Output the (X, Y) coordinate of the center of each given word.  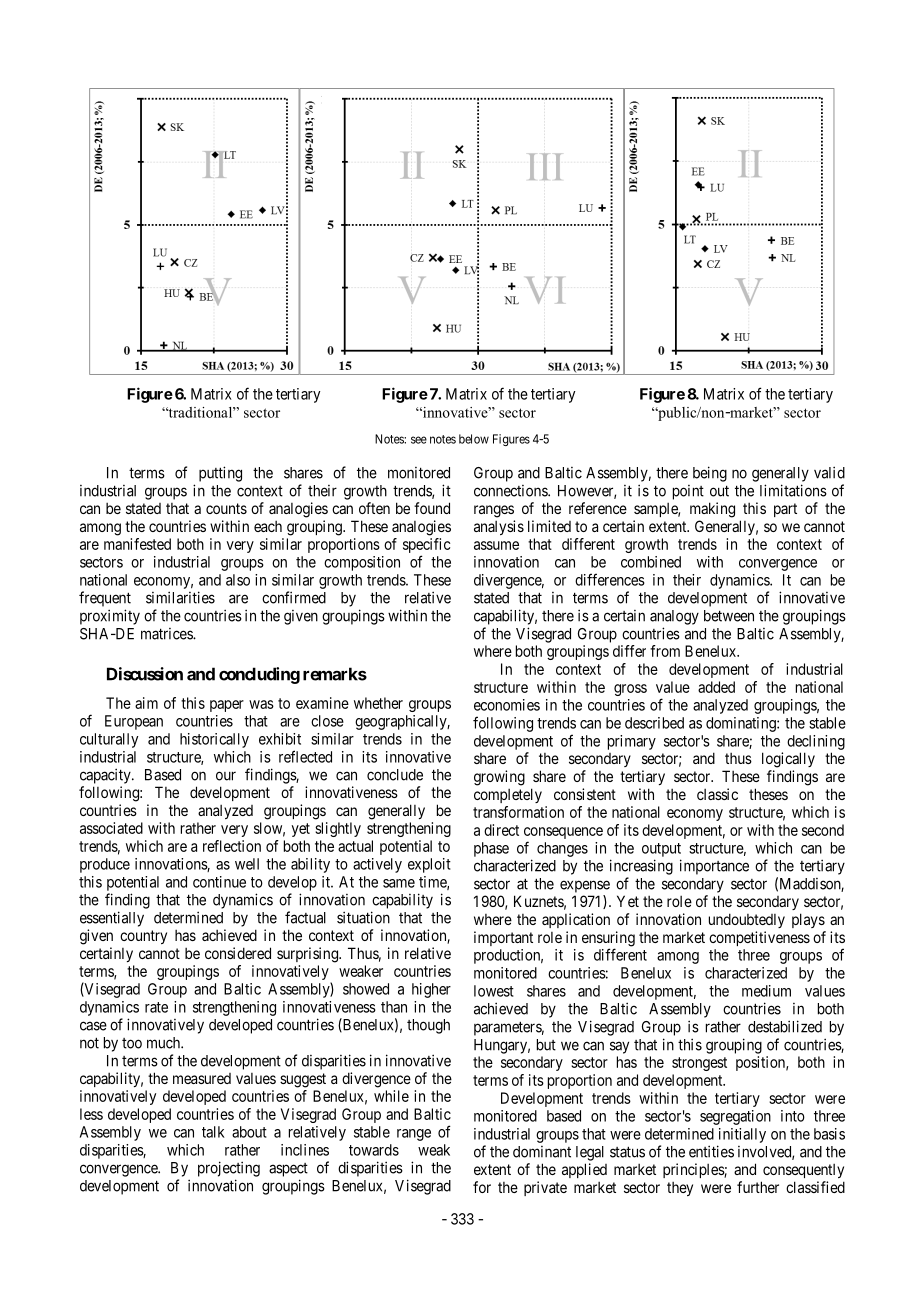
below (474, 439)
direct (501, 830)
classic (717, 794)
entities (711, 1151)
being (710, 474)
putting (220, 474)
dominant (542, 1152)
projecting (229, 1169)
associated (111, 828)
